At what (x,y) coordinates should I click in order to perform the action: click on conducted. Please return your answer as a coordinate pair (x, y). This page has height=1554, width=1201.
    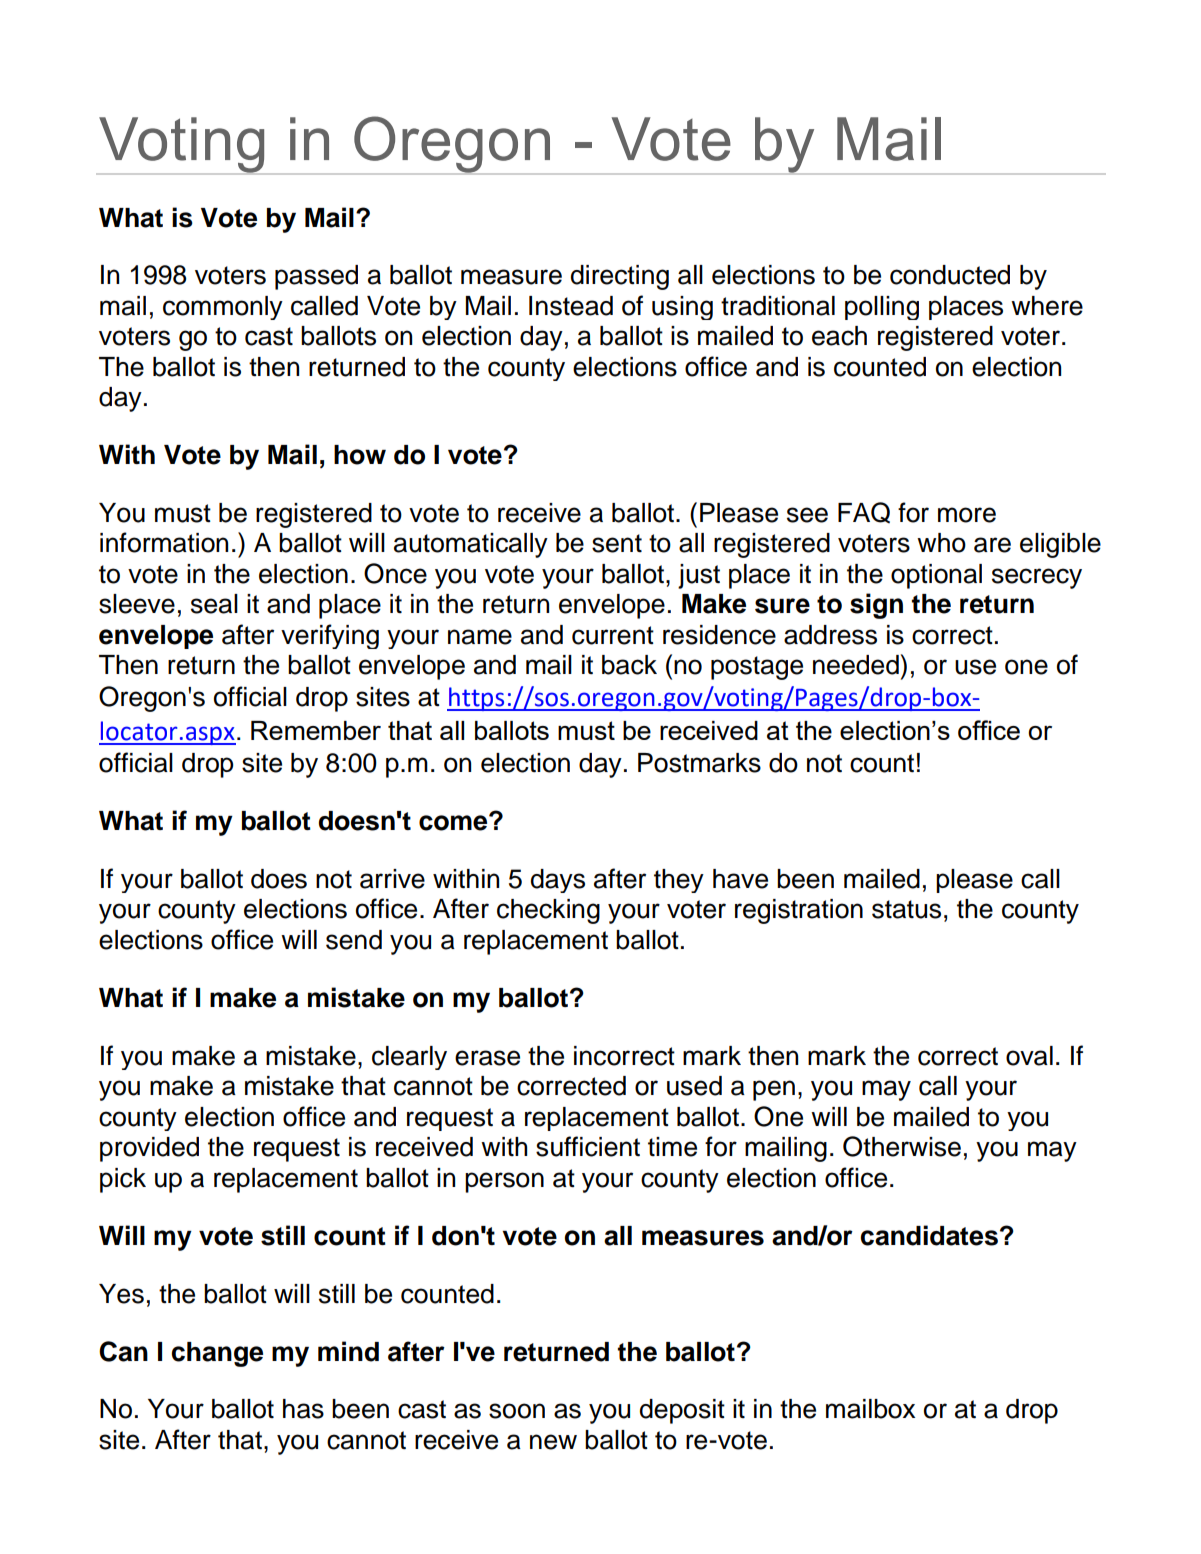
    Looking at the image, I should click on (950, 275).
